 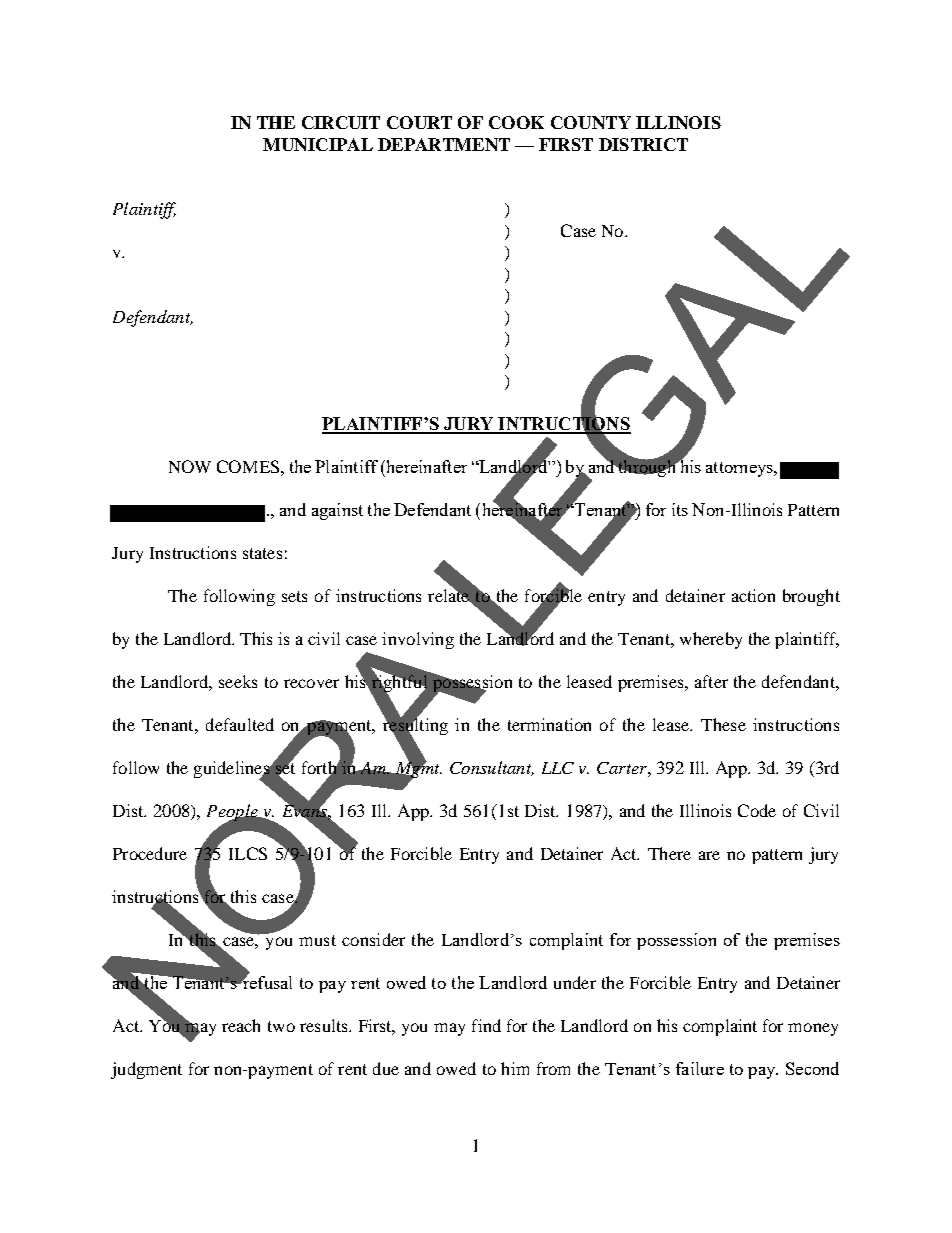 What do you see at coordinates (492, 768) in the screenshot?
I see `Consultant` at bounding box center [492, 768].
